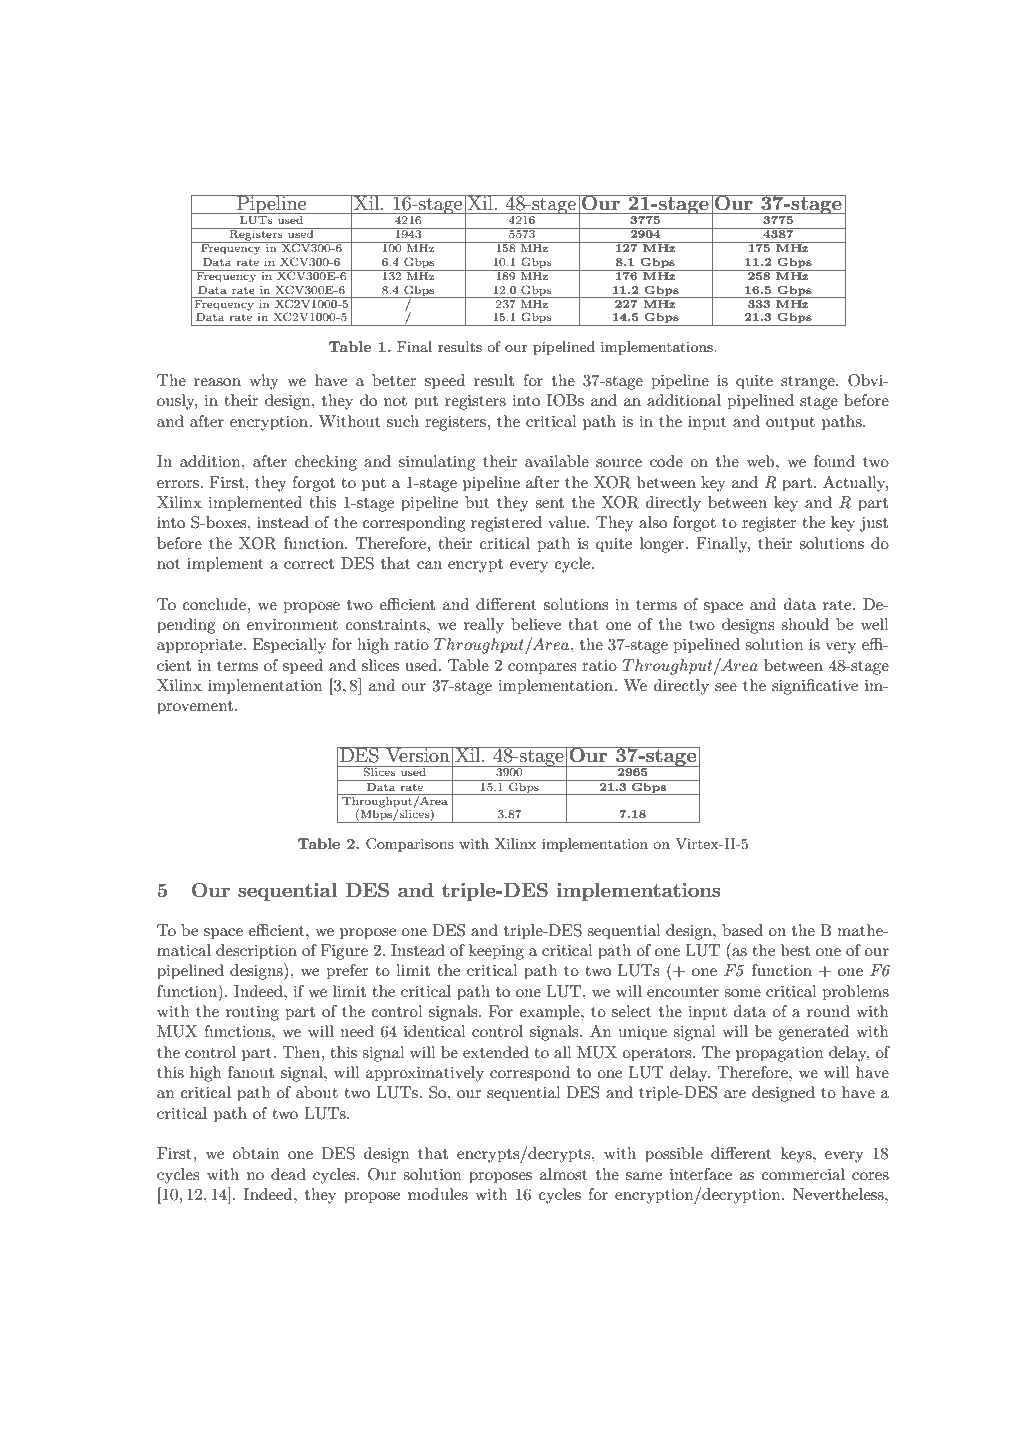 The image size is (1012, 1432). I want to click on almost, so click(564, 1174).
